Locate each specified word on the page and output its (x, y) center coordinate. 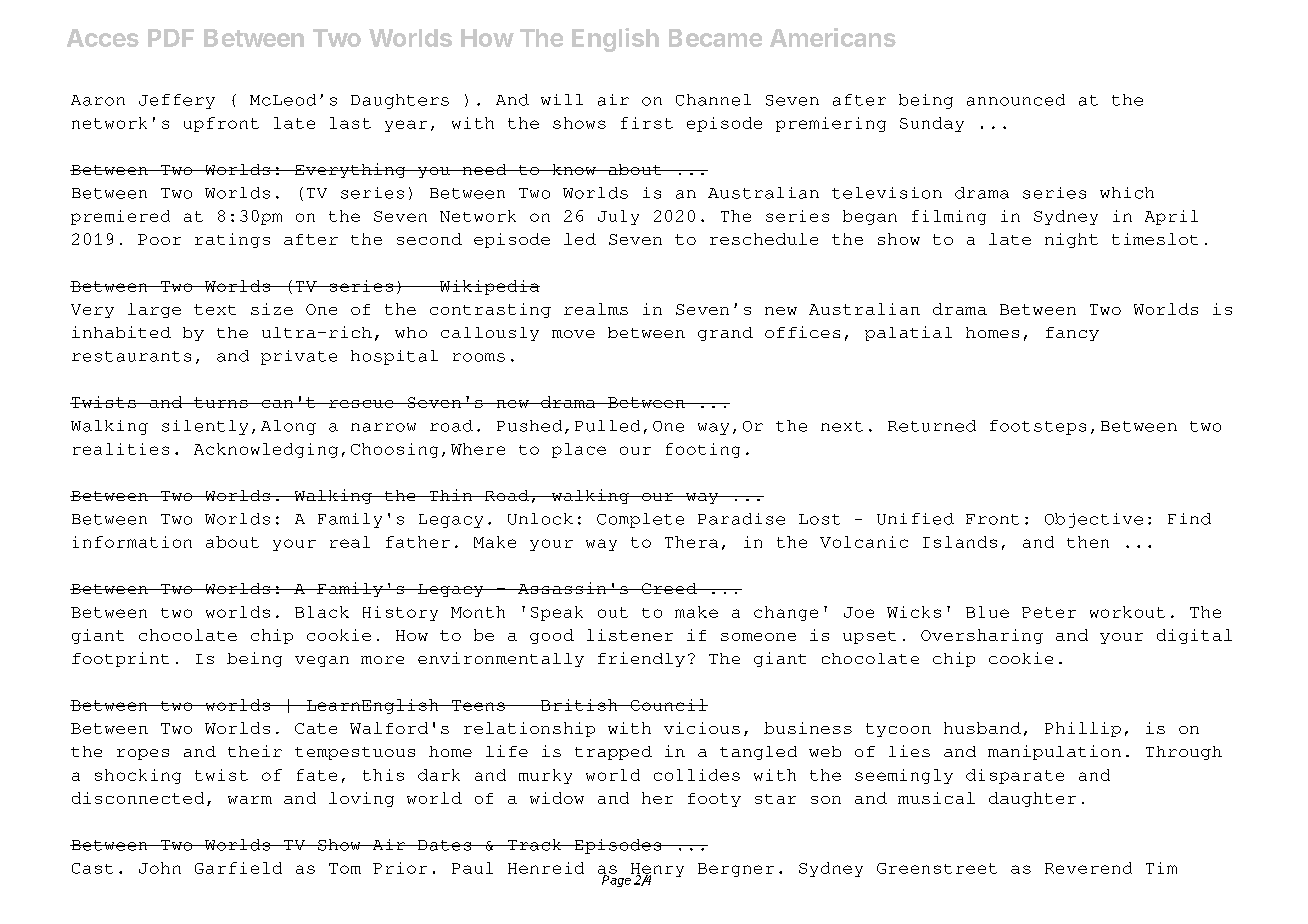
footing (703, 450)
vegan (322, 661)
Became (715, 38)
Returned (932, 426)
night (1071, 240)
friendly (641, 659)
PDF (171, 38)
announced (1016, 100)
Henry (656, 871)
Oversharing (982, 636)
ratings (232, 240)
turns (221, 402)
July (618, 217)
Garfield (238, 868)
